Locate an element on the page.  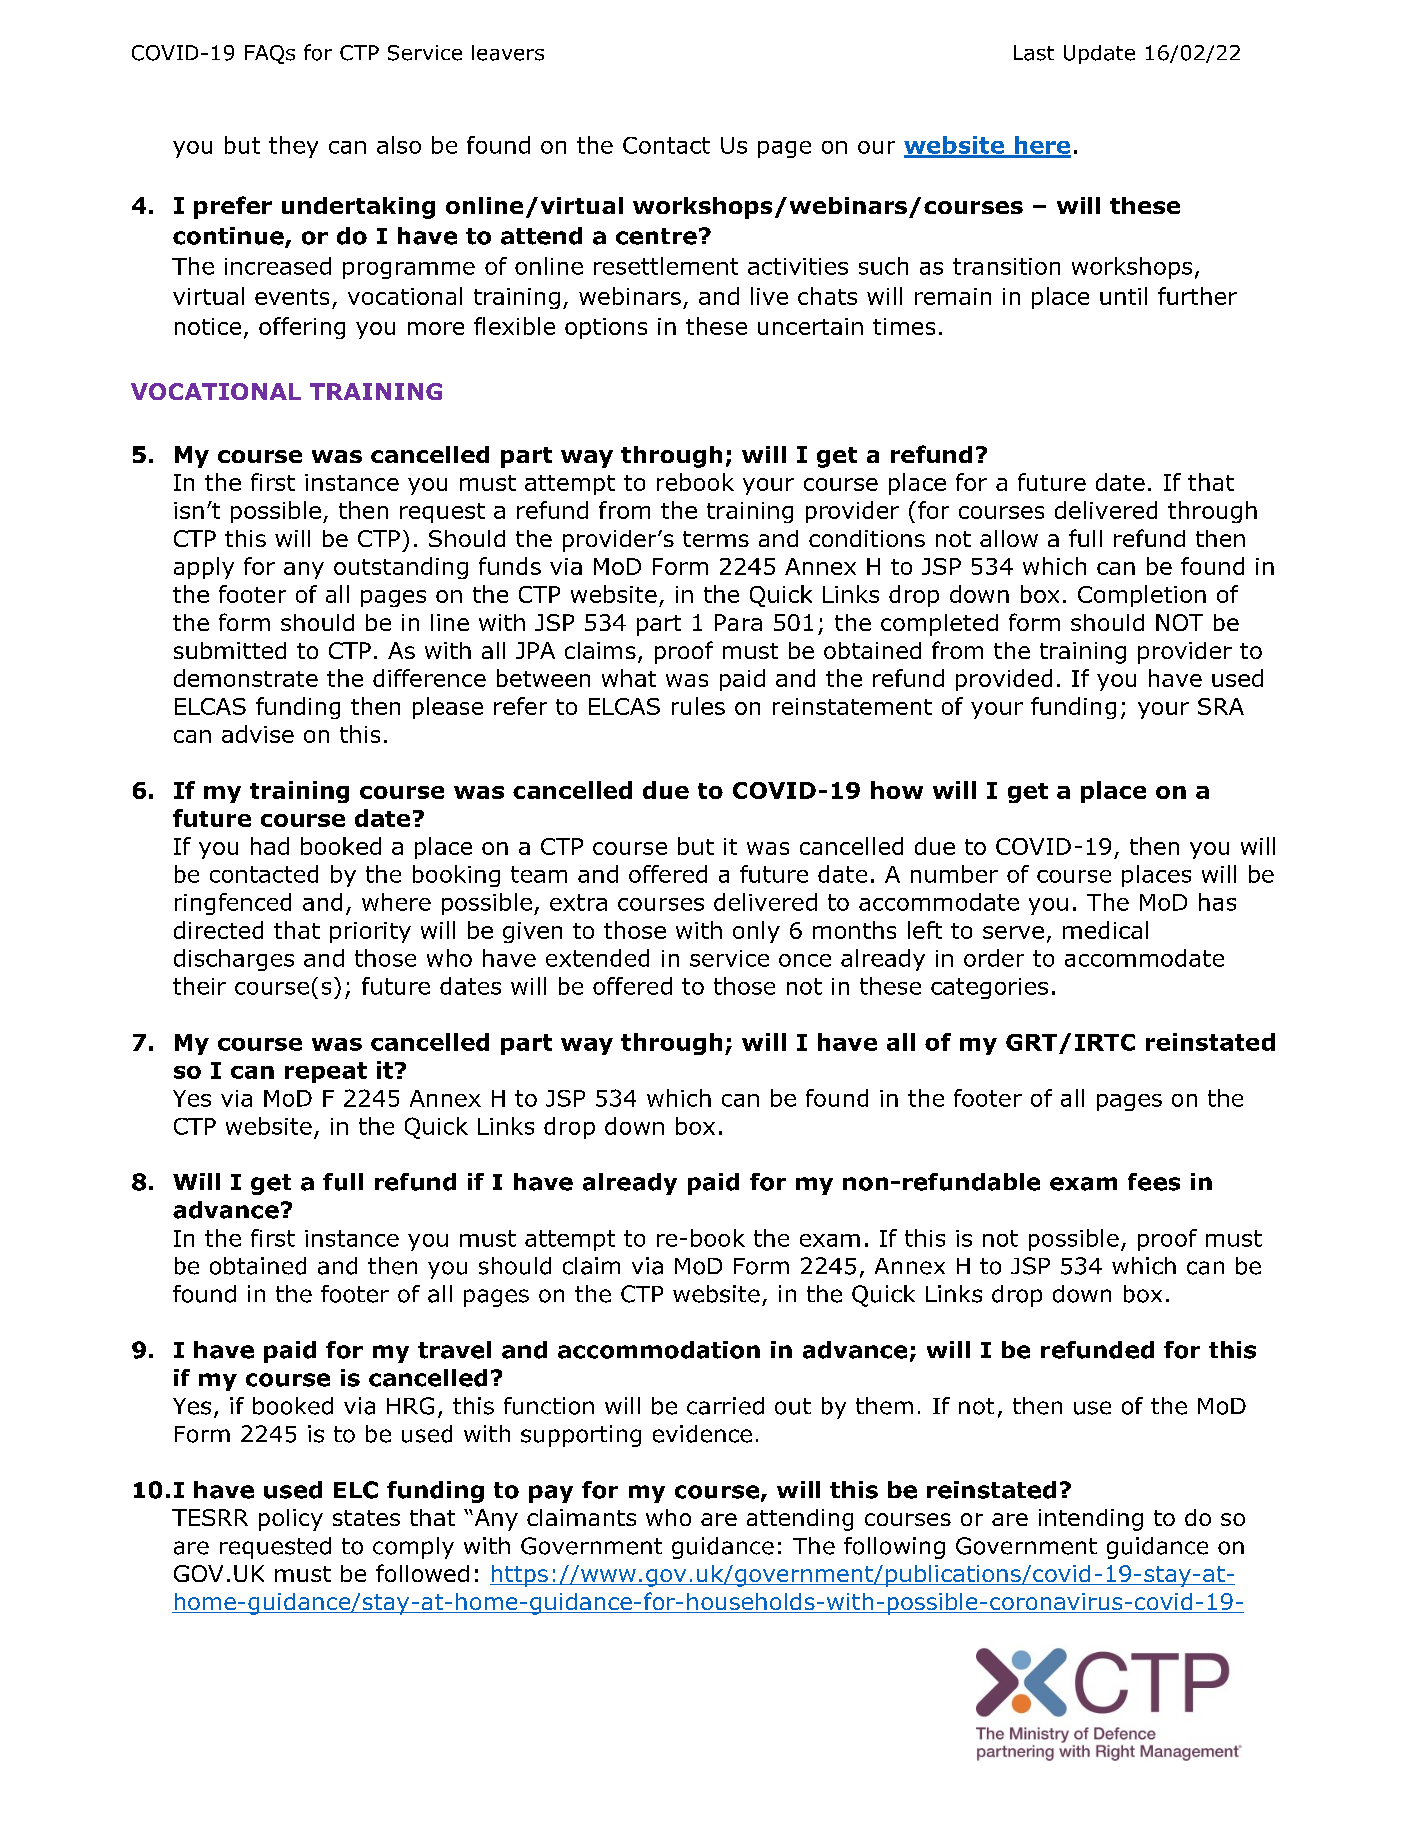
had is located at coordinates (270, 846).
